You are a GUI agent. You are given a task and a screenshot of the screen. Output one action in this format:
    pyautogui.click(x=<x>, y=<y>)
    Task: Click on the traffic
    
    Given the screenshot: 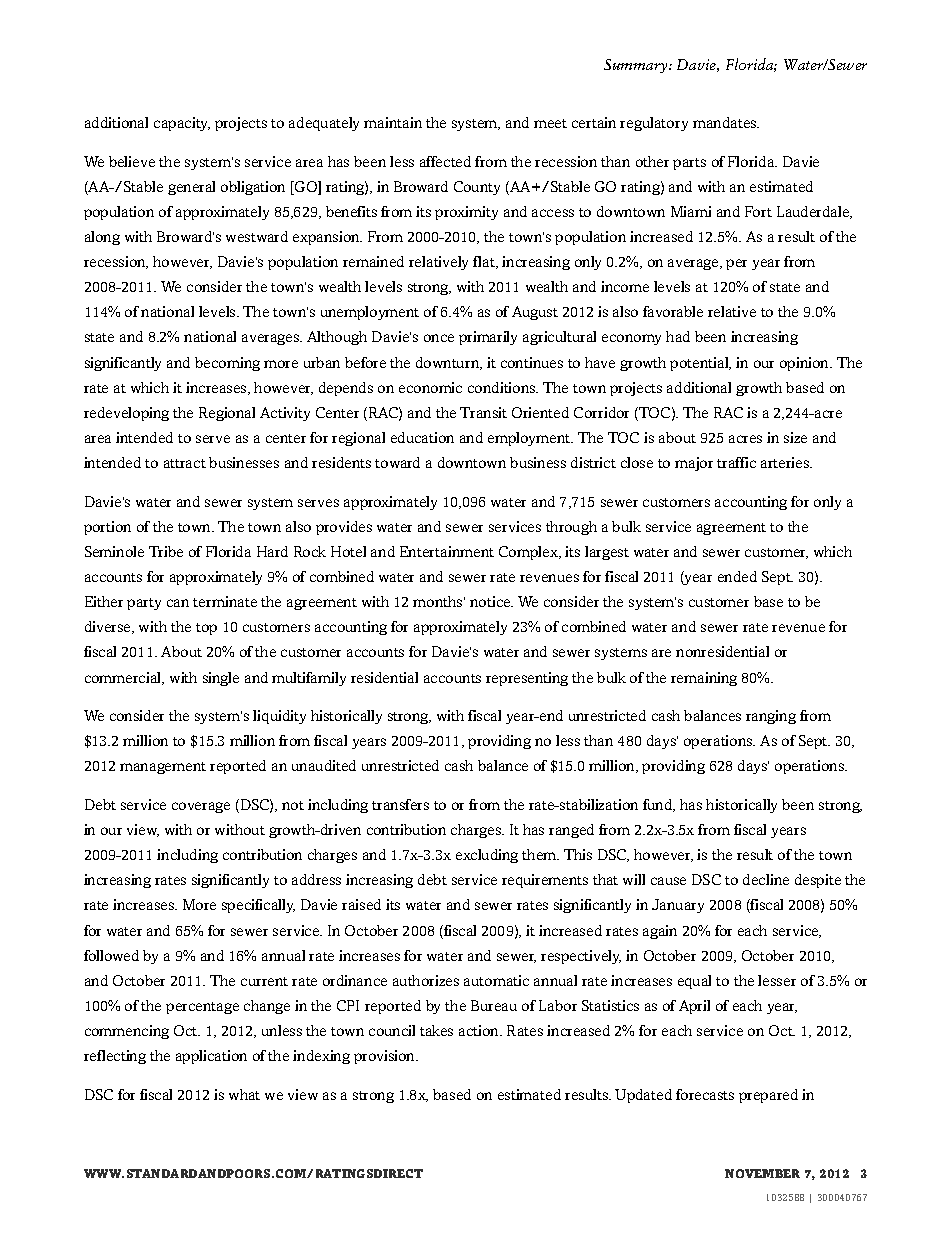 What is the action you would take?
    pyautogui.click(x=736, y=462)
